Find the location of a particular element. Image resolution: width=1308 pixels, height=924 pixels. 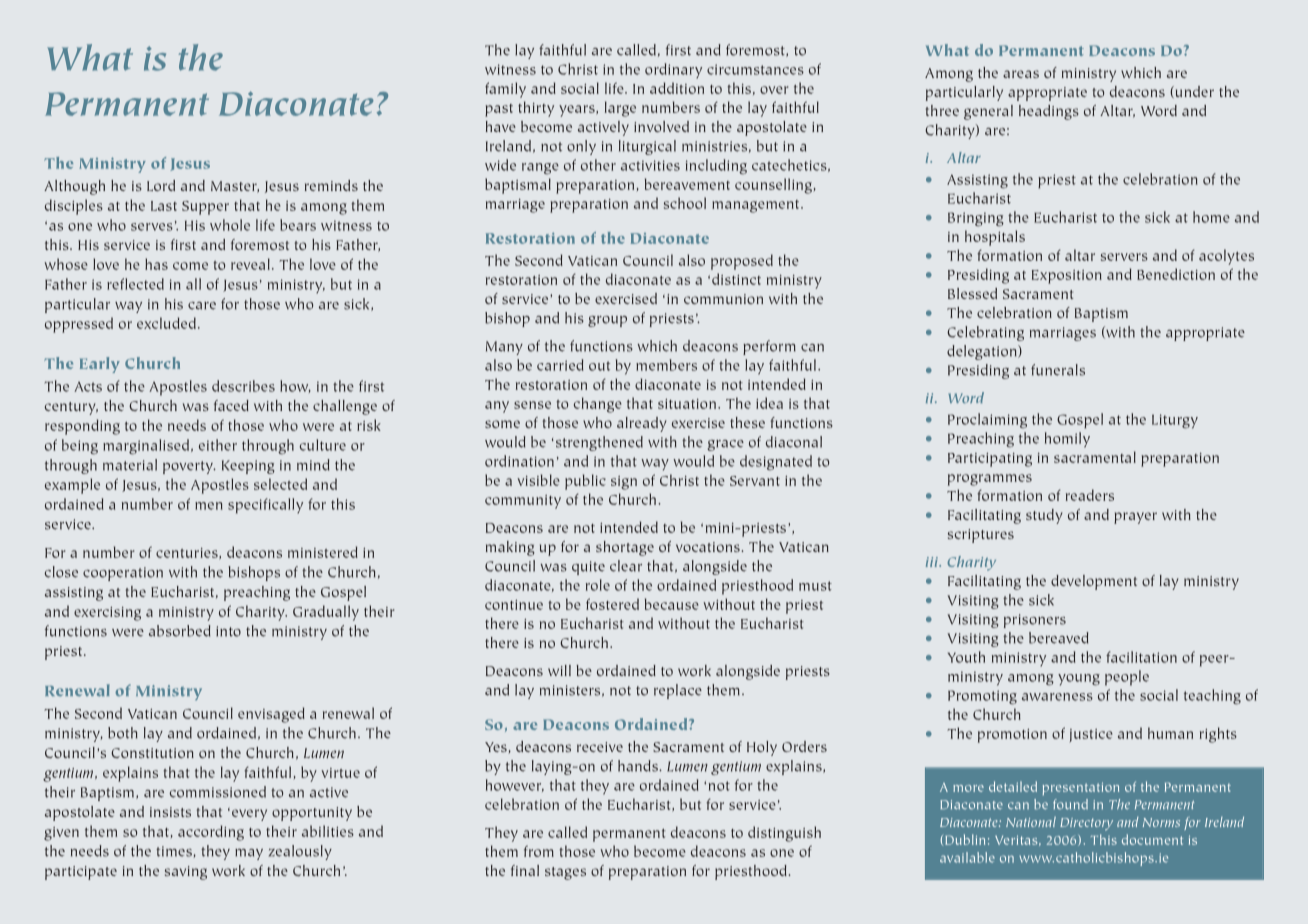

times is located at coordinates (175, 852).
